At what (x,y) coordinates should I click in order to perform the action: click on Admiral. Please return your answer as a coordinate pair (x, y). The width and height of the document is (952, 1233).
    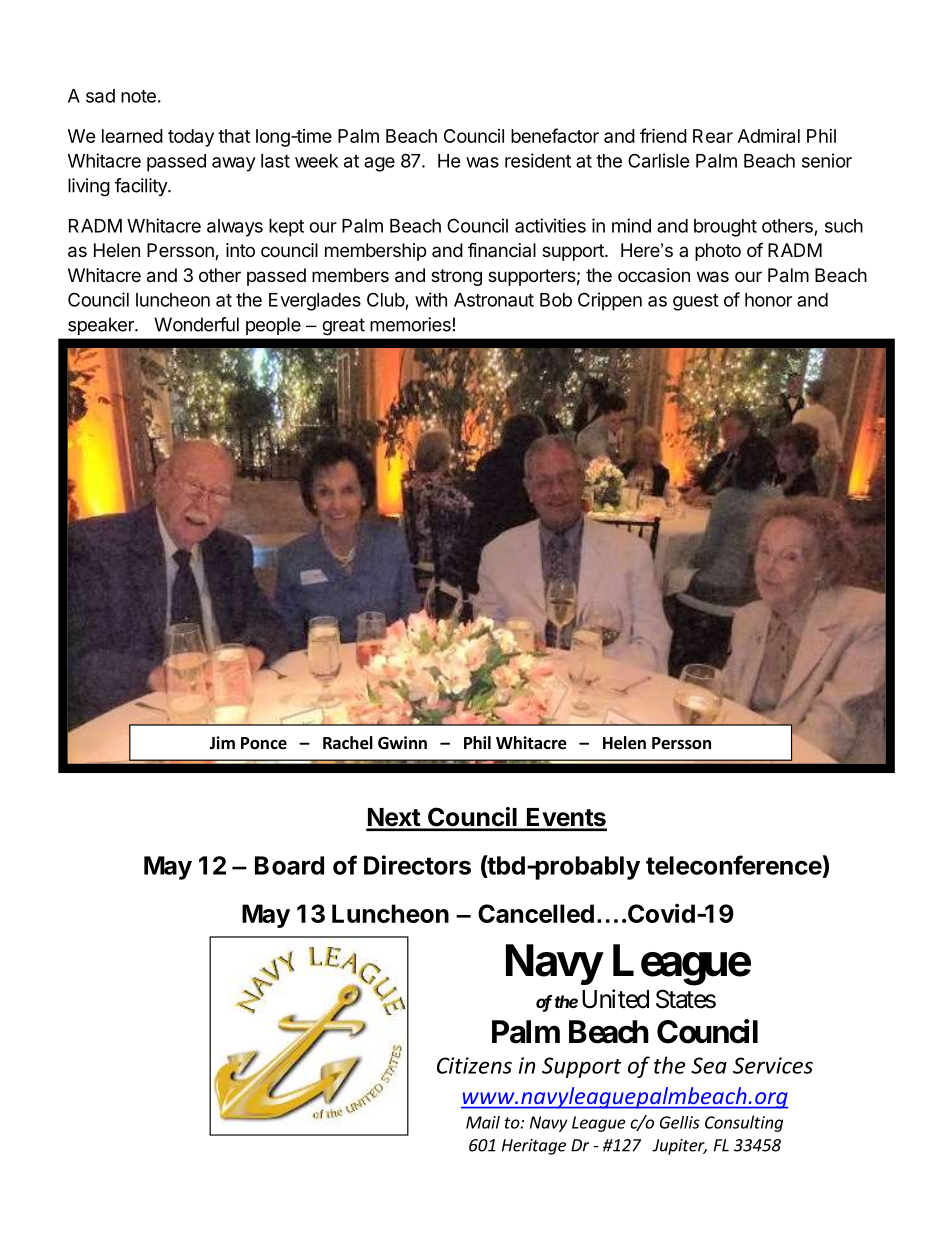
    Looking at the image, I should click on (769, 136).
